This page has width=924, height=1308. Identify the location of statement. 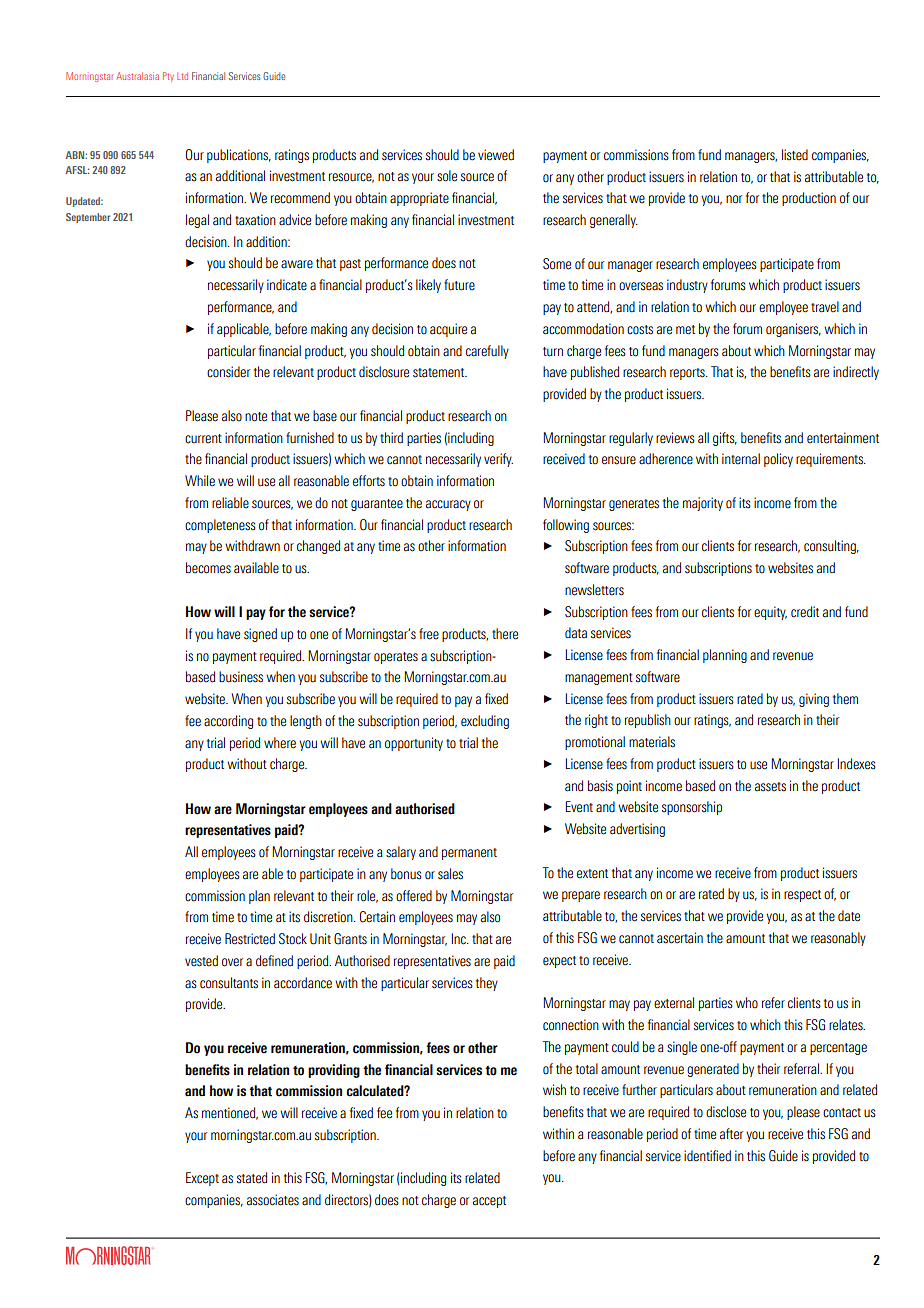
(440, 373).
